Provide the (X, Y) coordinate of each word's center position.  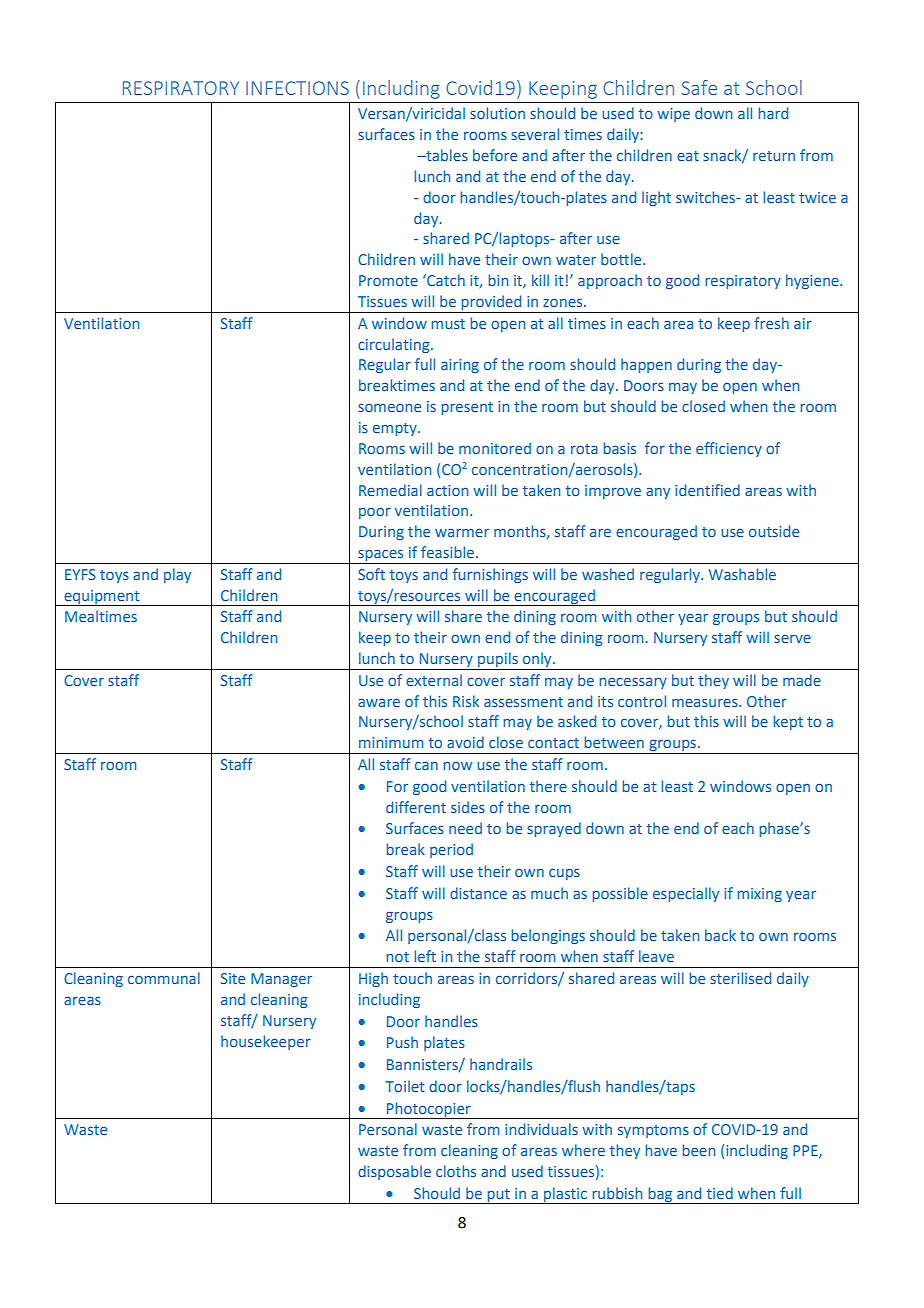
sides (468, 807)
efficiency (729, 449)
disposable (394, 1172)
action (447, 490)
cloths (456, 1171)
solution (497, 113)
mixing (760, 895)
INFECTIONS (297, 88)
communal (164, 978)
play (177, 575)
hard (773, 113)
